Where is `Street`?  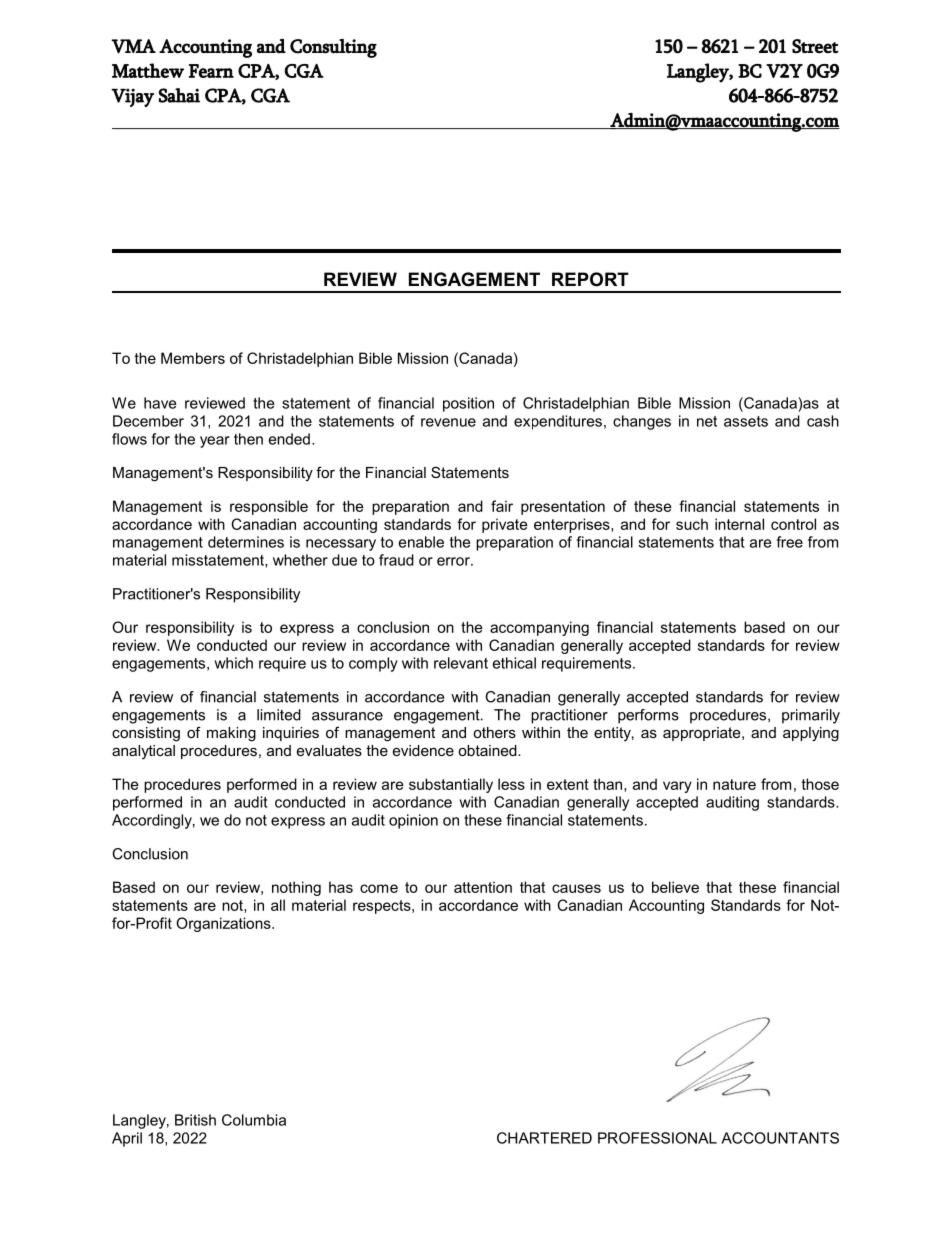
Street is located at coordinates (815, 46).
